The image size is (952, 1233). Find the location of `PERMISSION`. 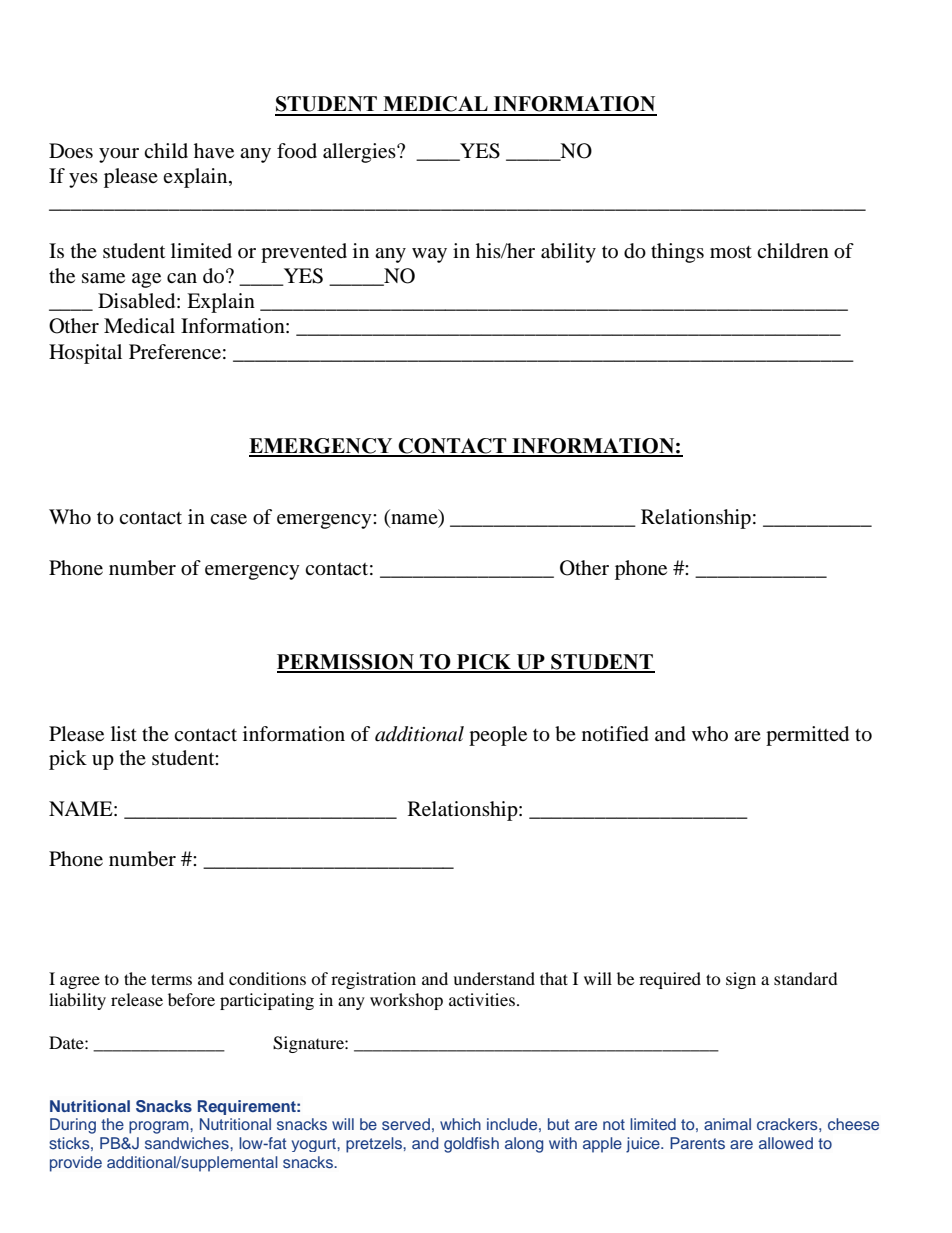

PERMISSION is located at coordinates (346, 663).
